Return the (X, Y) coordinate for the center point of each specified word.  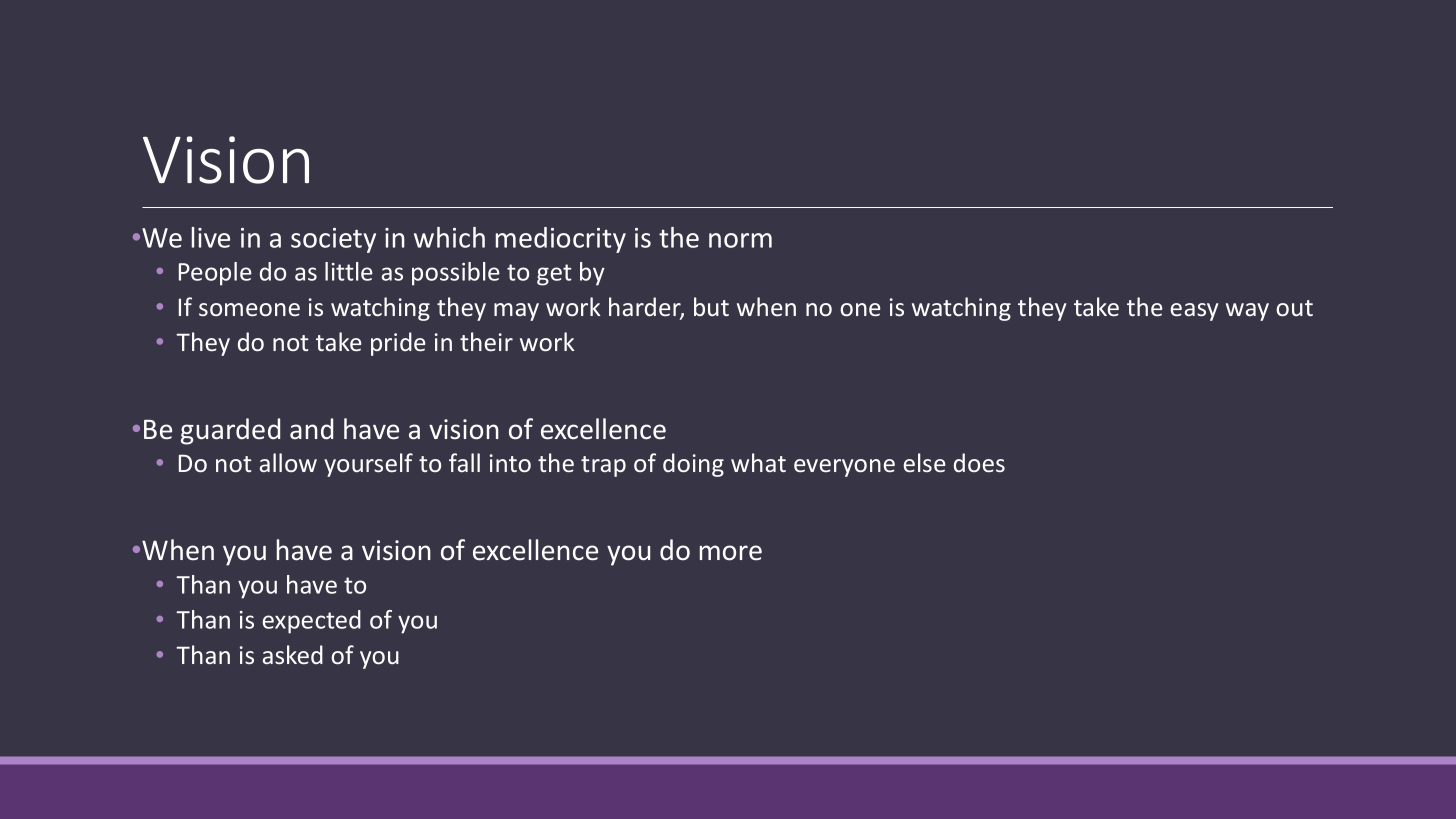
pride (398, 344)
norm (740, 240)
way (1247, 312)
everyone (844, 468)
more (731, 553)
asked (293, 654)
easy (1194, 312)
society (333, 240)
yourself (368, 465)
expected (312, 622)
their (486, 341)
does (979, 462)
